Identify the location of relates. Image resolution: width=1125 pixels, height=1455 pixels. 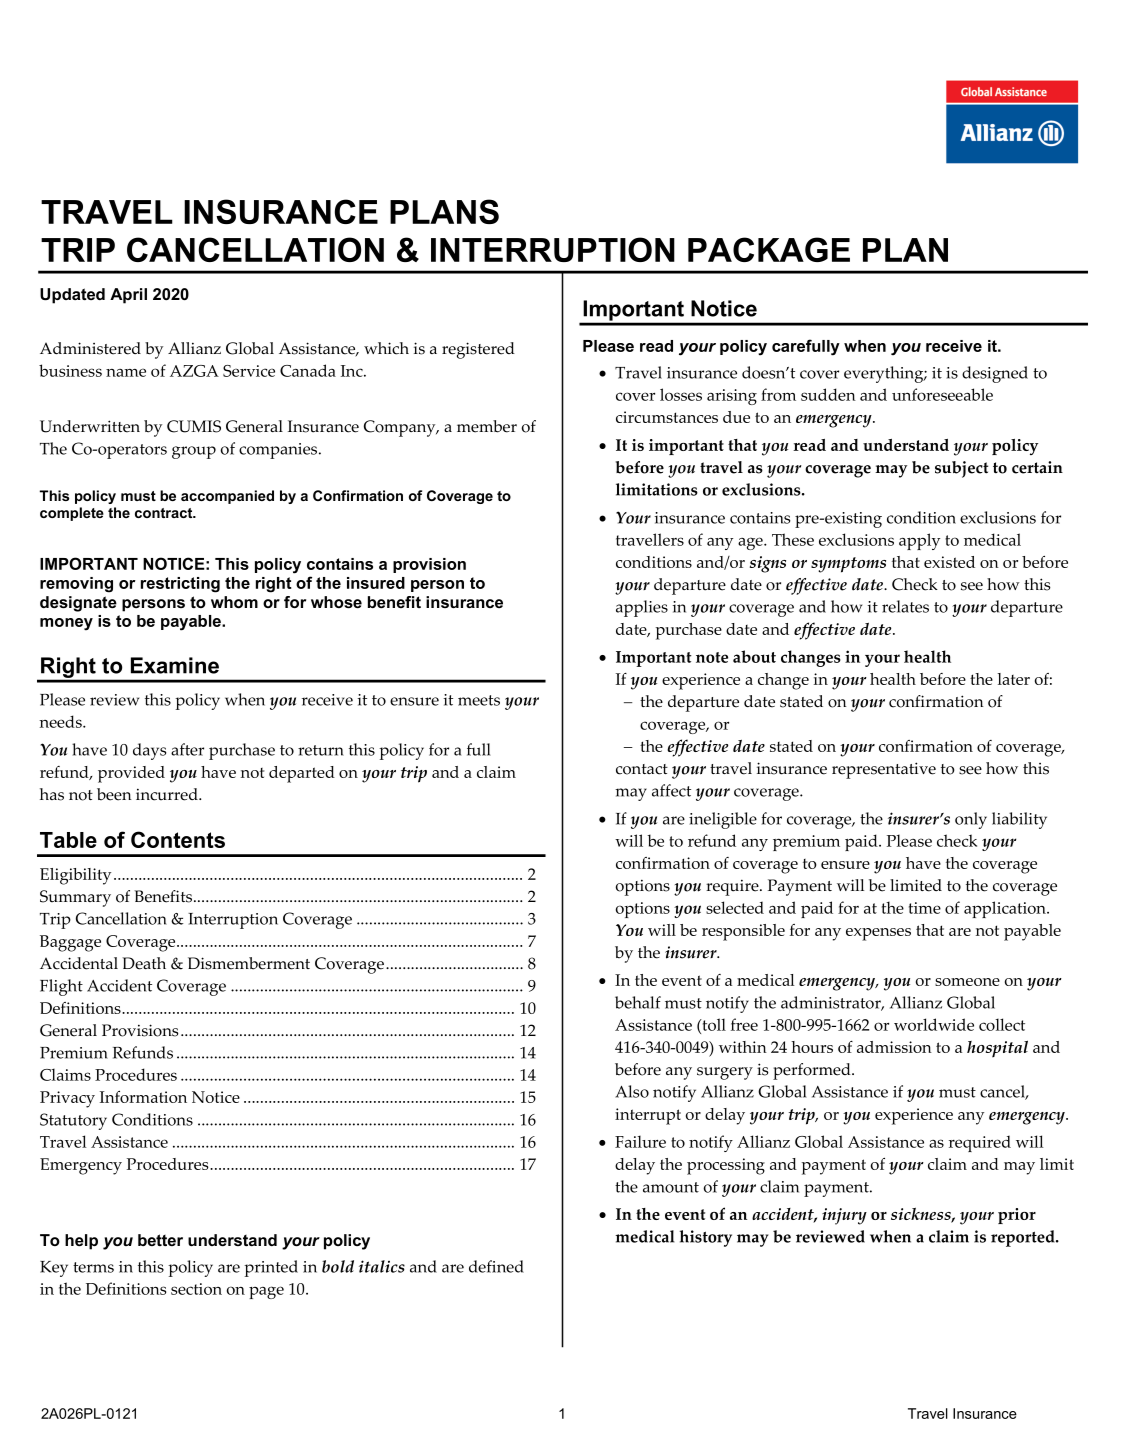
(905, 606).
